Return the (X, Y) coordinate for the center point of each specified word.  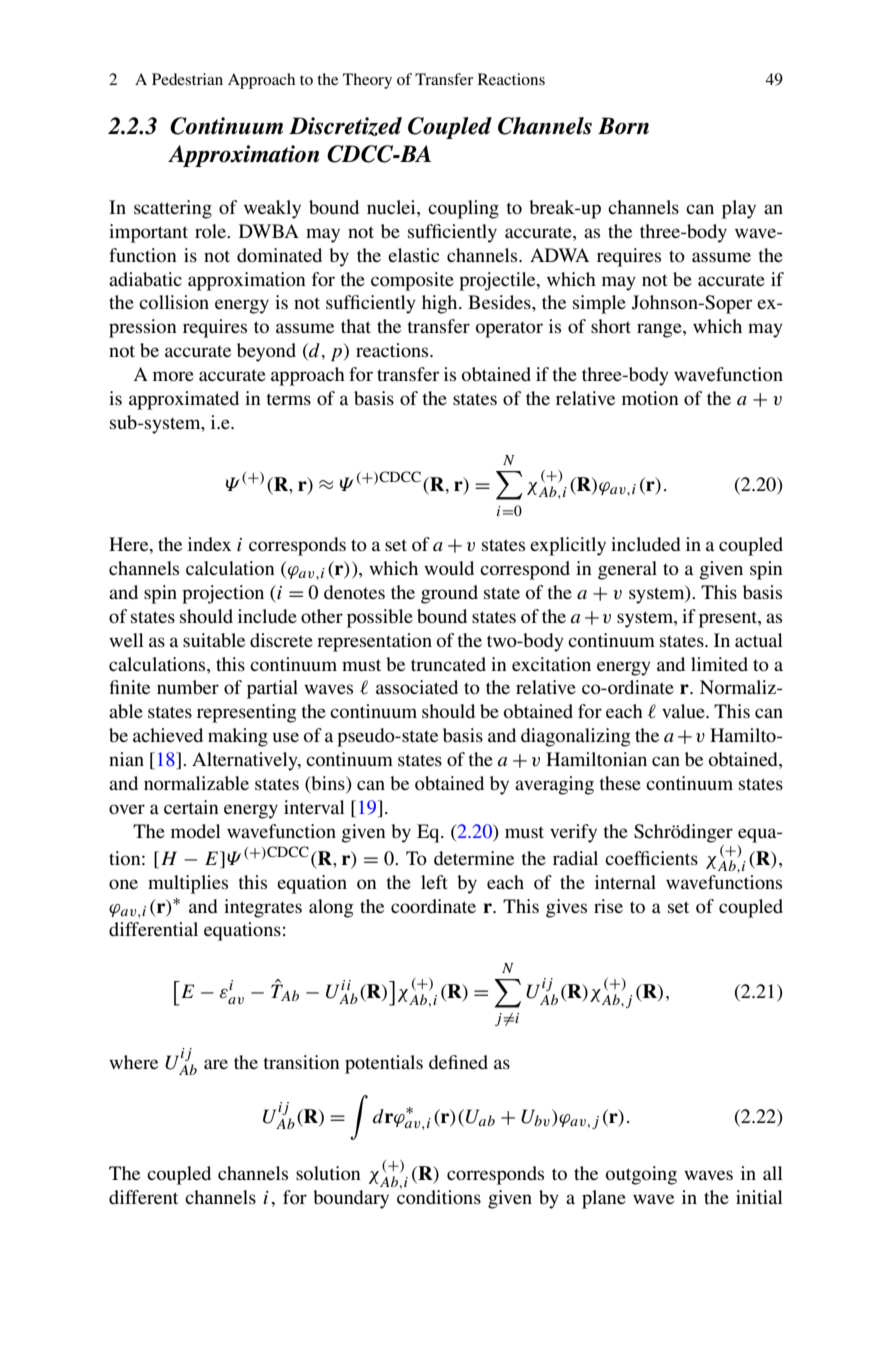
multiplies (188, 884)
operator (509, 329)
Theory (367, 81)
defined (458, 1062)
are (216, 1064)
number (188, 687)
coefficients (651, 858)
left (434, 882)
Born (623, 126)
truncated (448, 664)
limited (719, 664)
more (173, 376)
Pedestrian (187, 79)
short (611, 326)
